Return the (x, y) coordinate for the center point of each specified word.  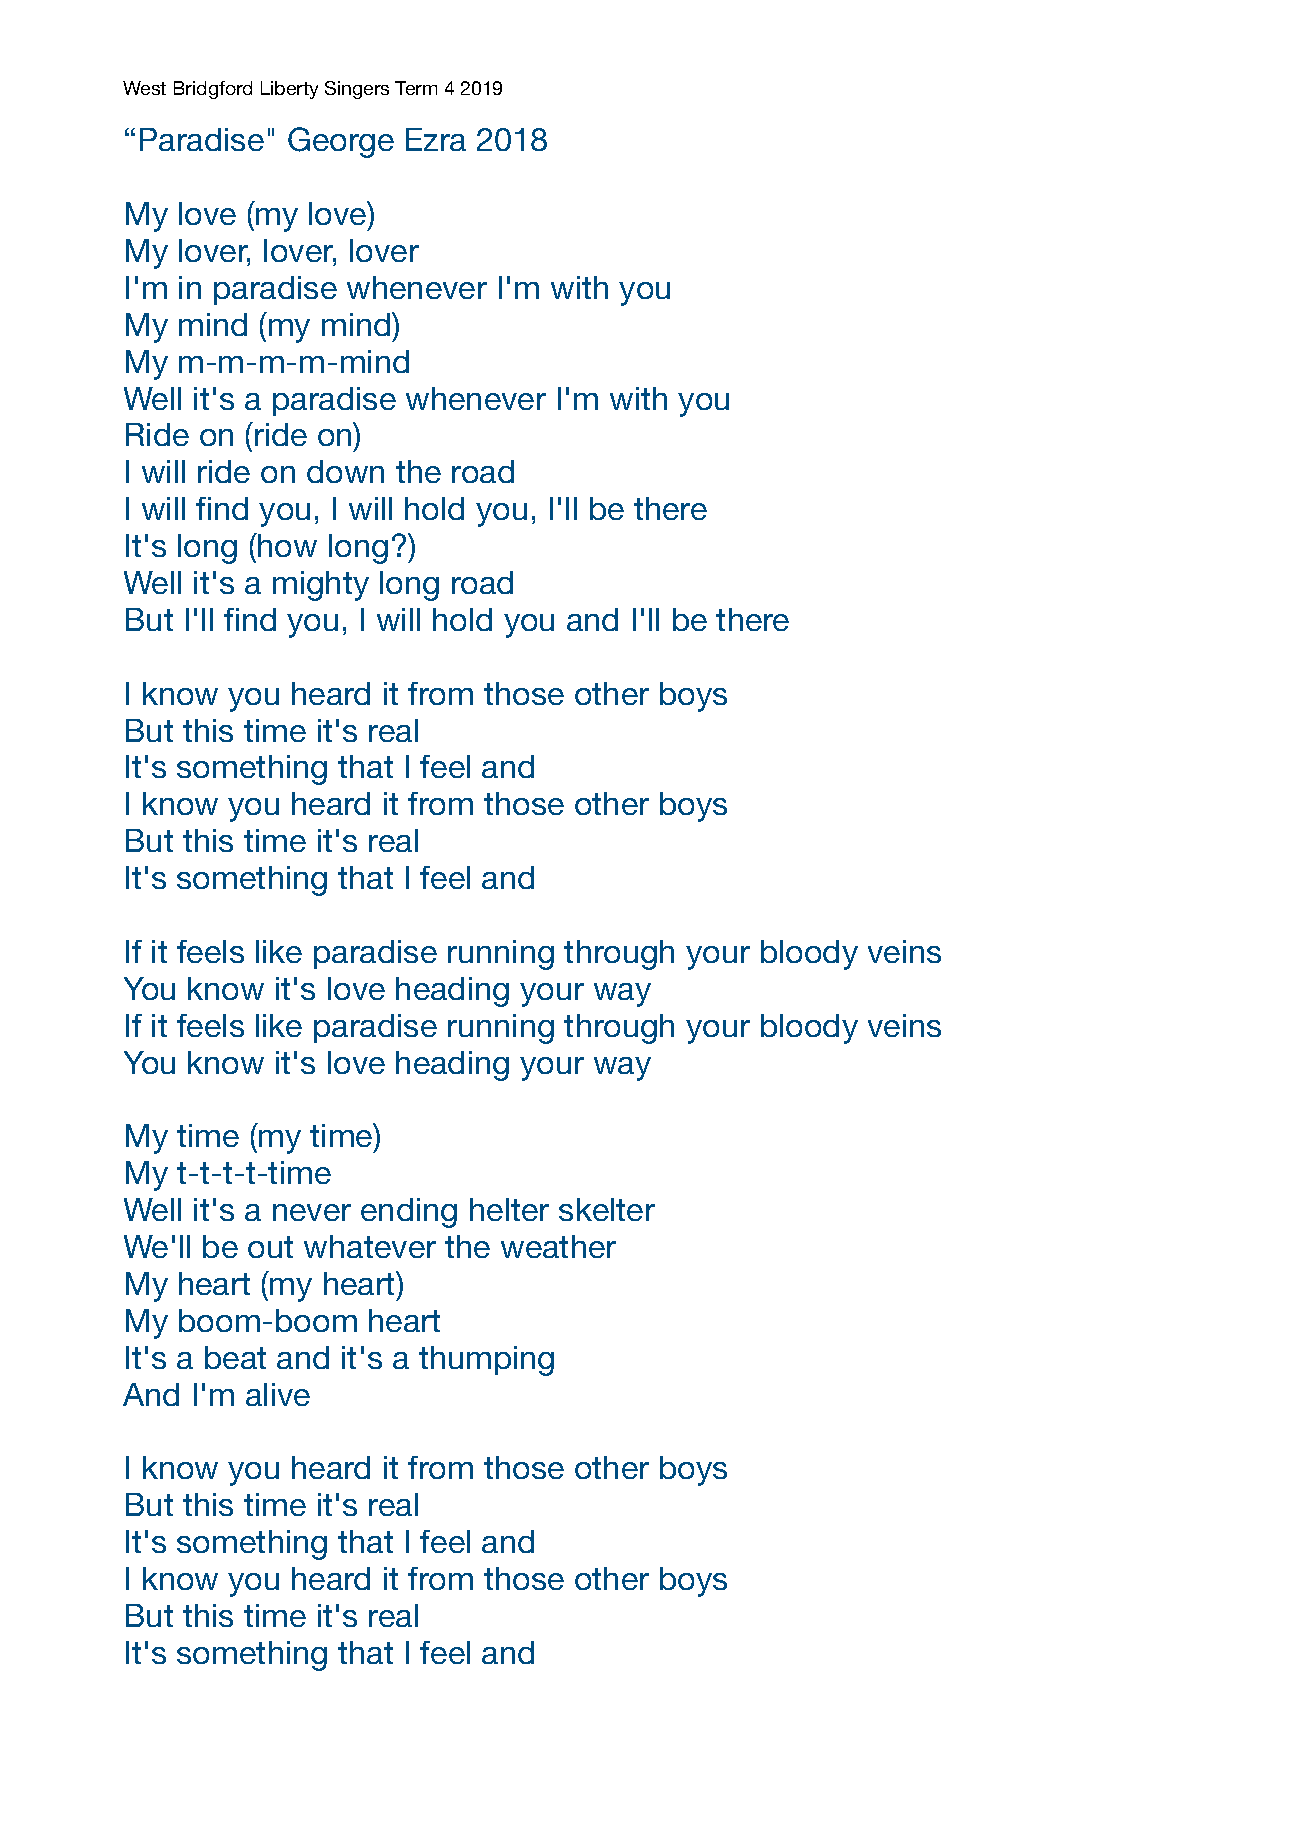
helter (509, 1209)
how (287, 545)
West (144, 88)
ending (409, 1213)
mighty (321, 586)
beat (235, 1357)
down (345, 471)
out (270, 1247)
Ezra (436, 139)
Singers (357, 90)
